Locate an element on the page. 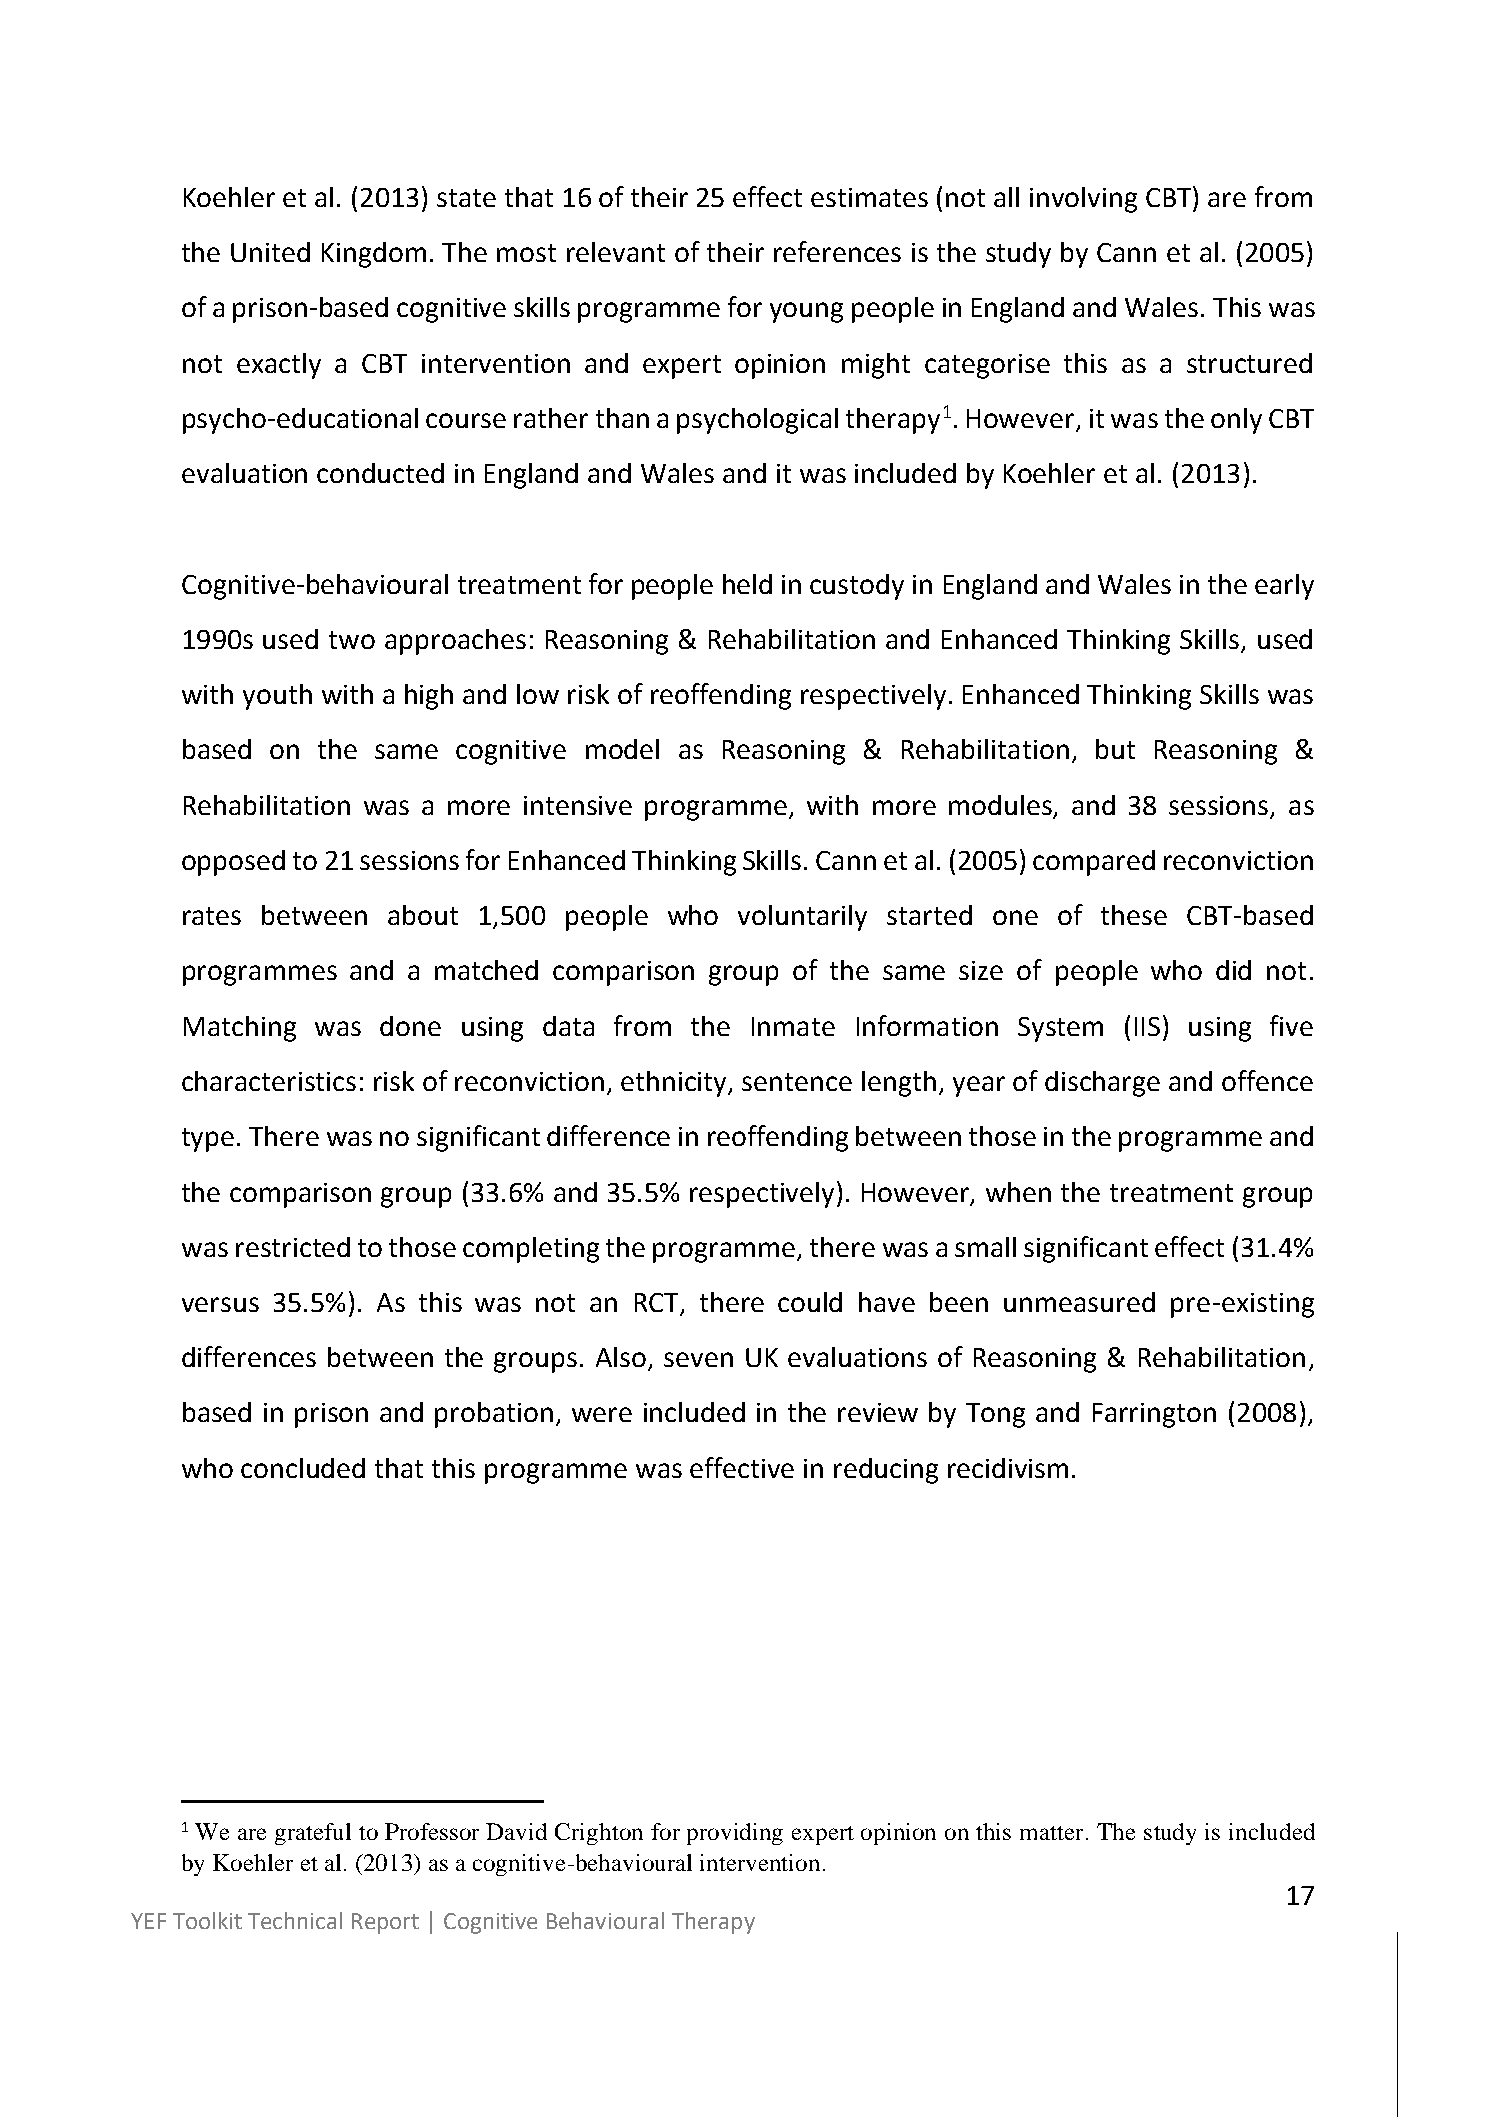 Image resolution: width=1496 pixels, height=2117 pixels. involving is located at coordinates (1083, 200).
